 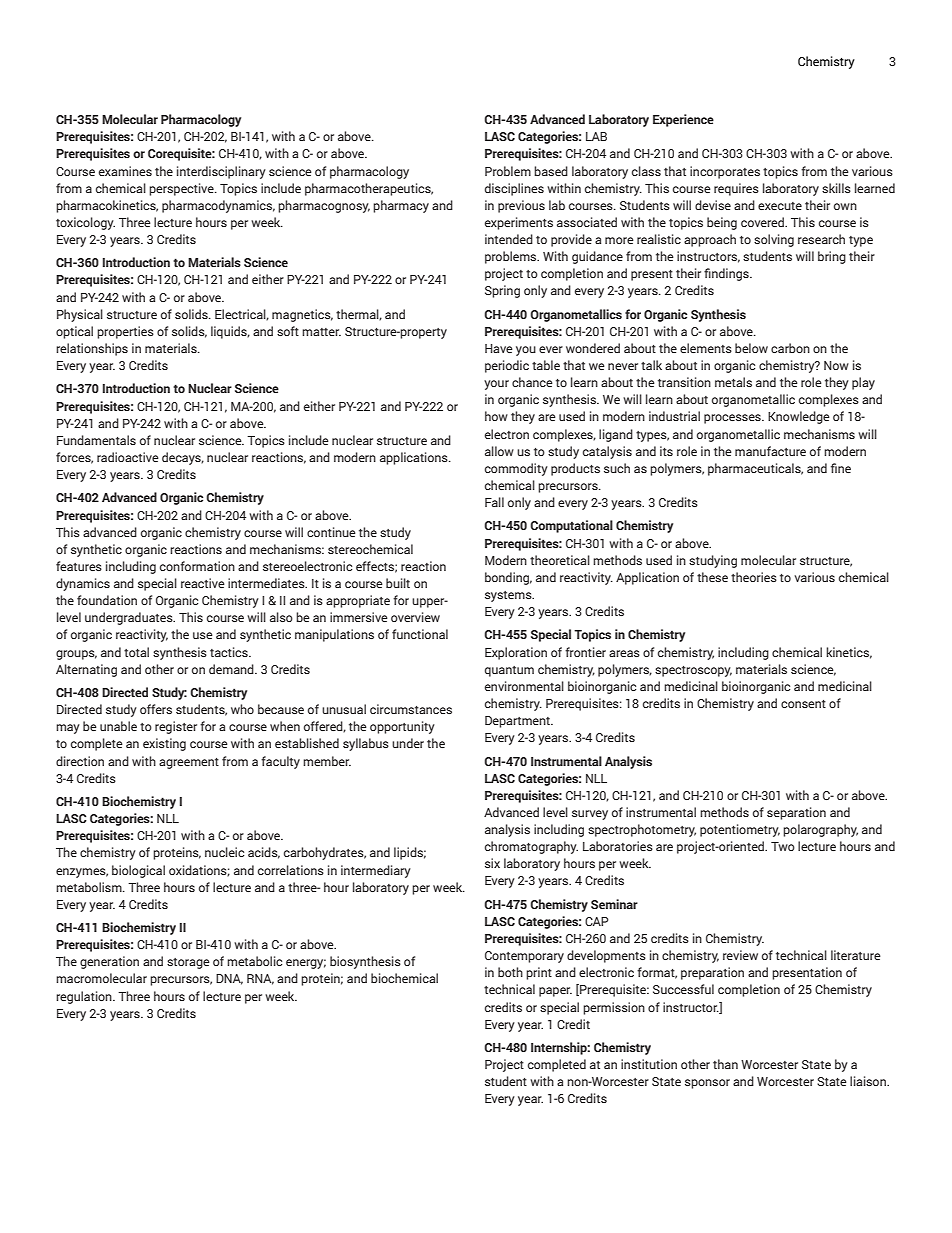 I want to click on examines, so click(x=125, y=171).
